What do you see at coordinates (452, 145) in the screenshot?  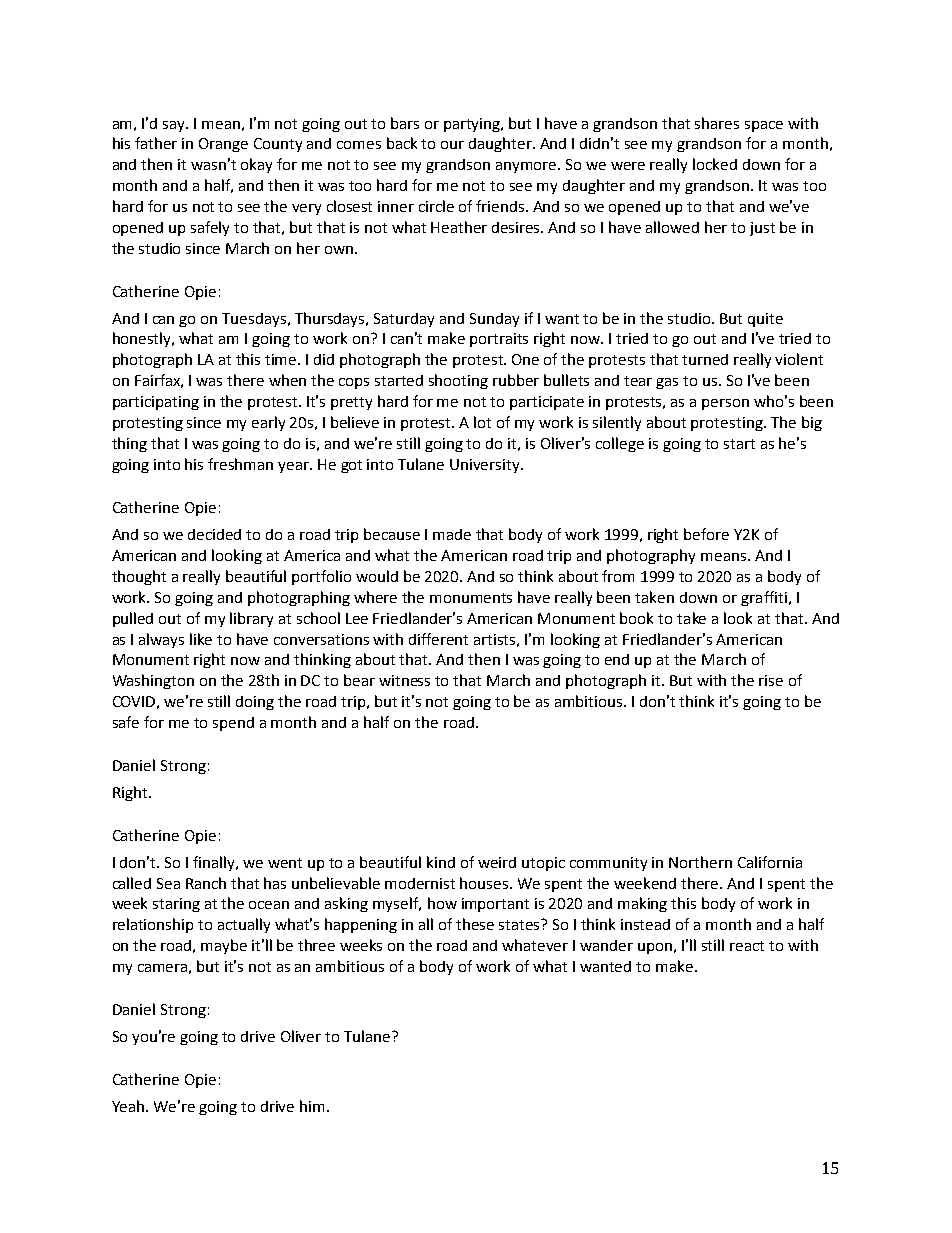 I see `our` at bounding box center [452, 145].
